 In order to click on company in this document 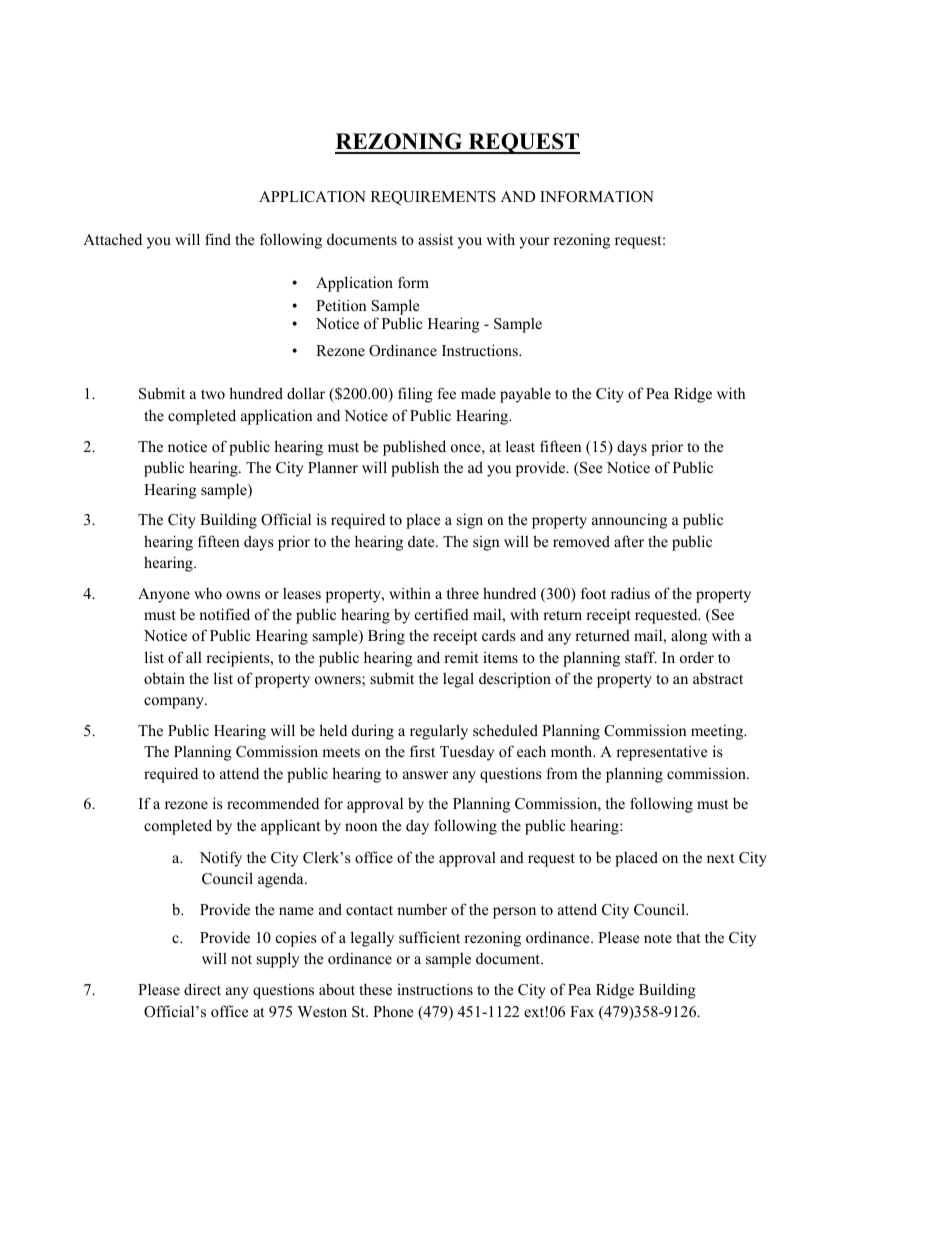, I will do `click(175, 703)`.
